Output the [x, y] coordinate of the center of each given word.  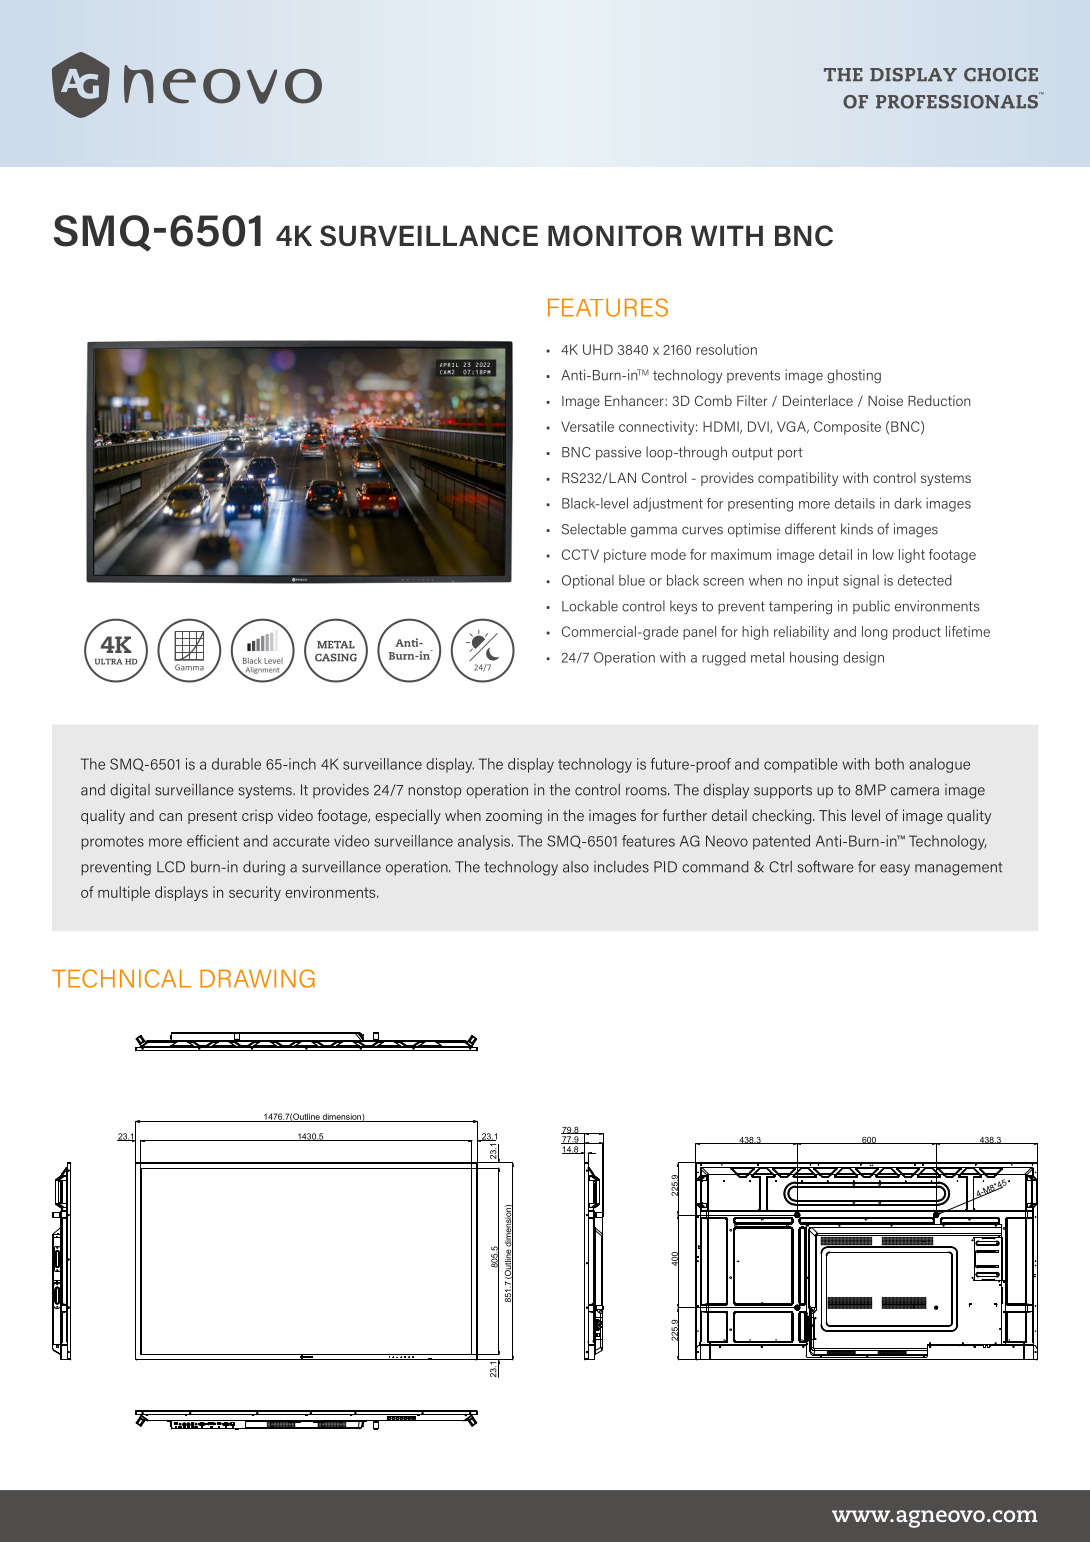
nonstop [435, 791]
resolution [726, 349]
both [889, 764]
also [576, 867]
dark [908, 503]
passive [618, 453]
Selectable [594, 529]
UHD [598, 349]
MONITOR [615, 236]
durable [236, 764]
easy [895, 870]
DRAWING [257, 978]
